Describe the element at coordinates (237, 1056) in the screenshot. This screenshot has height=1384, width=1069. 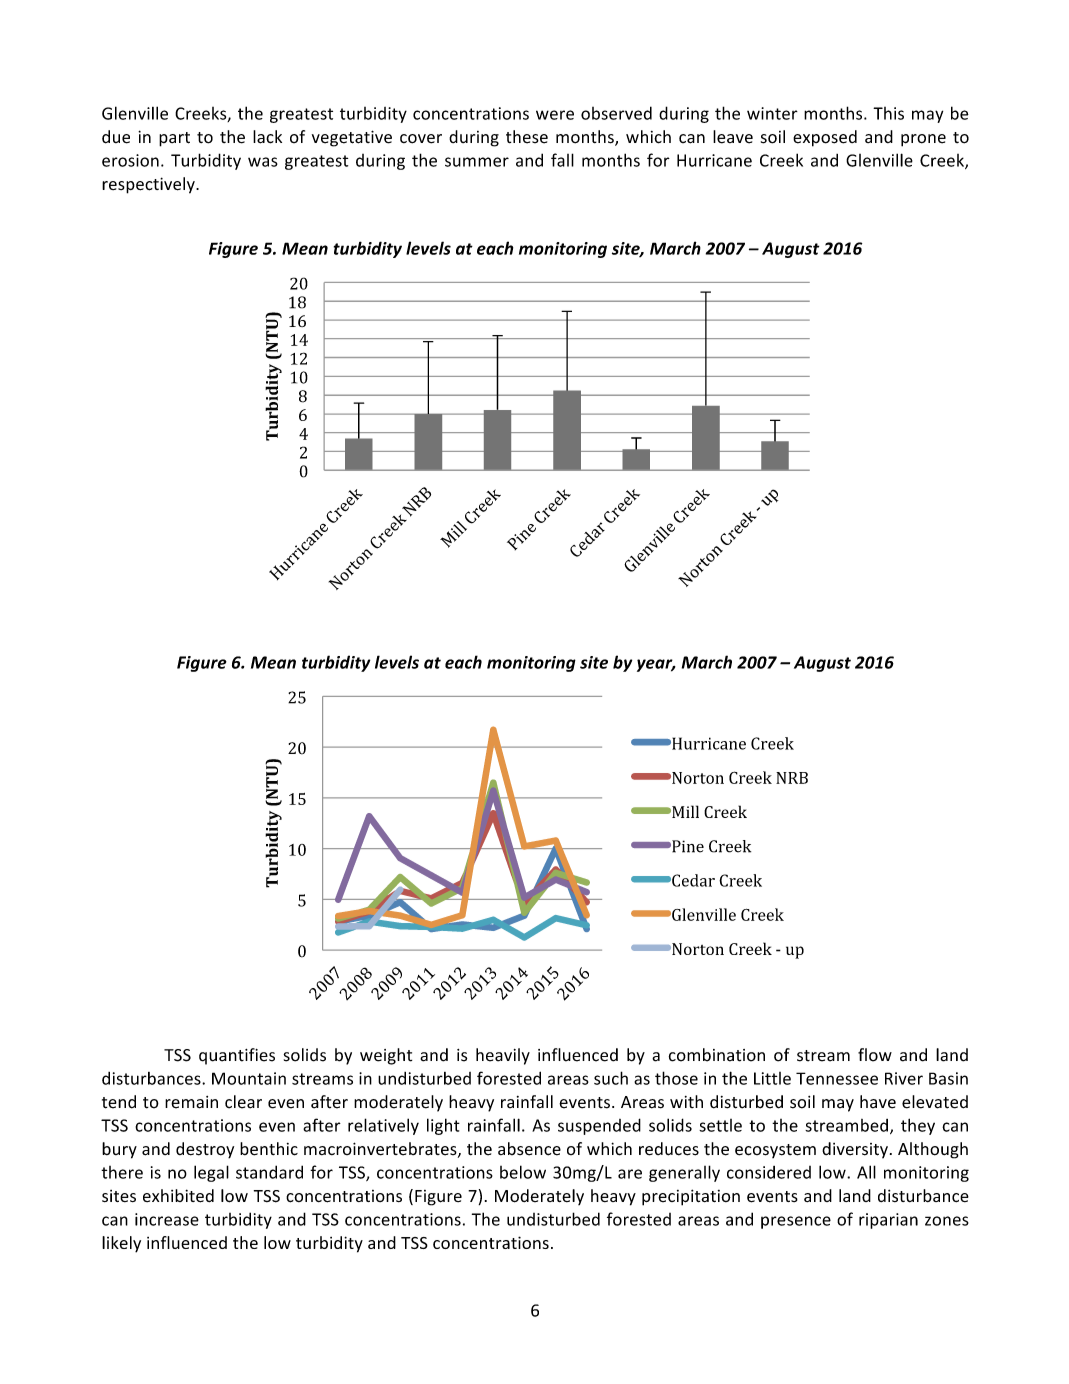
I see `quantifies` at that location.
